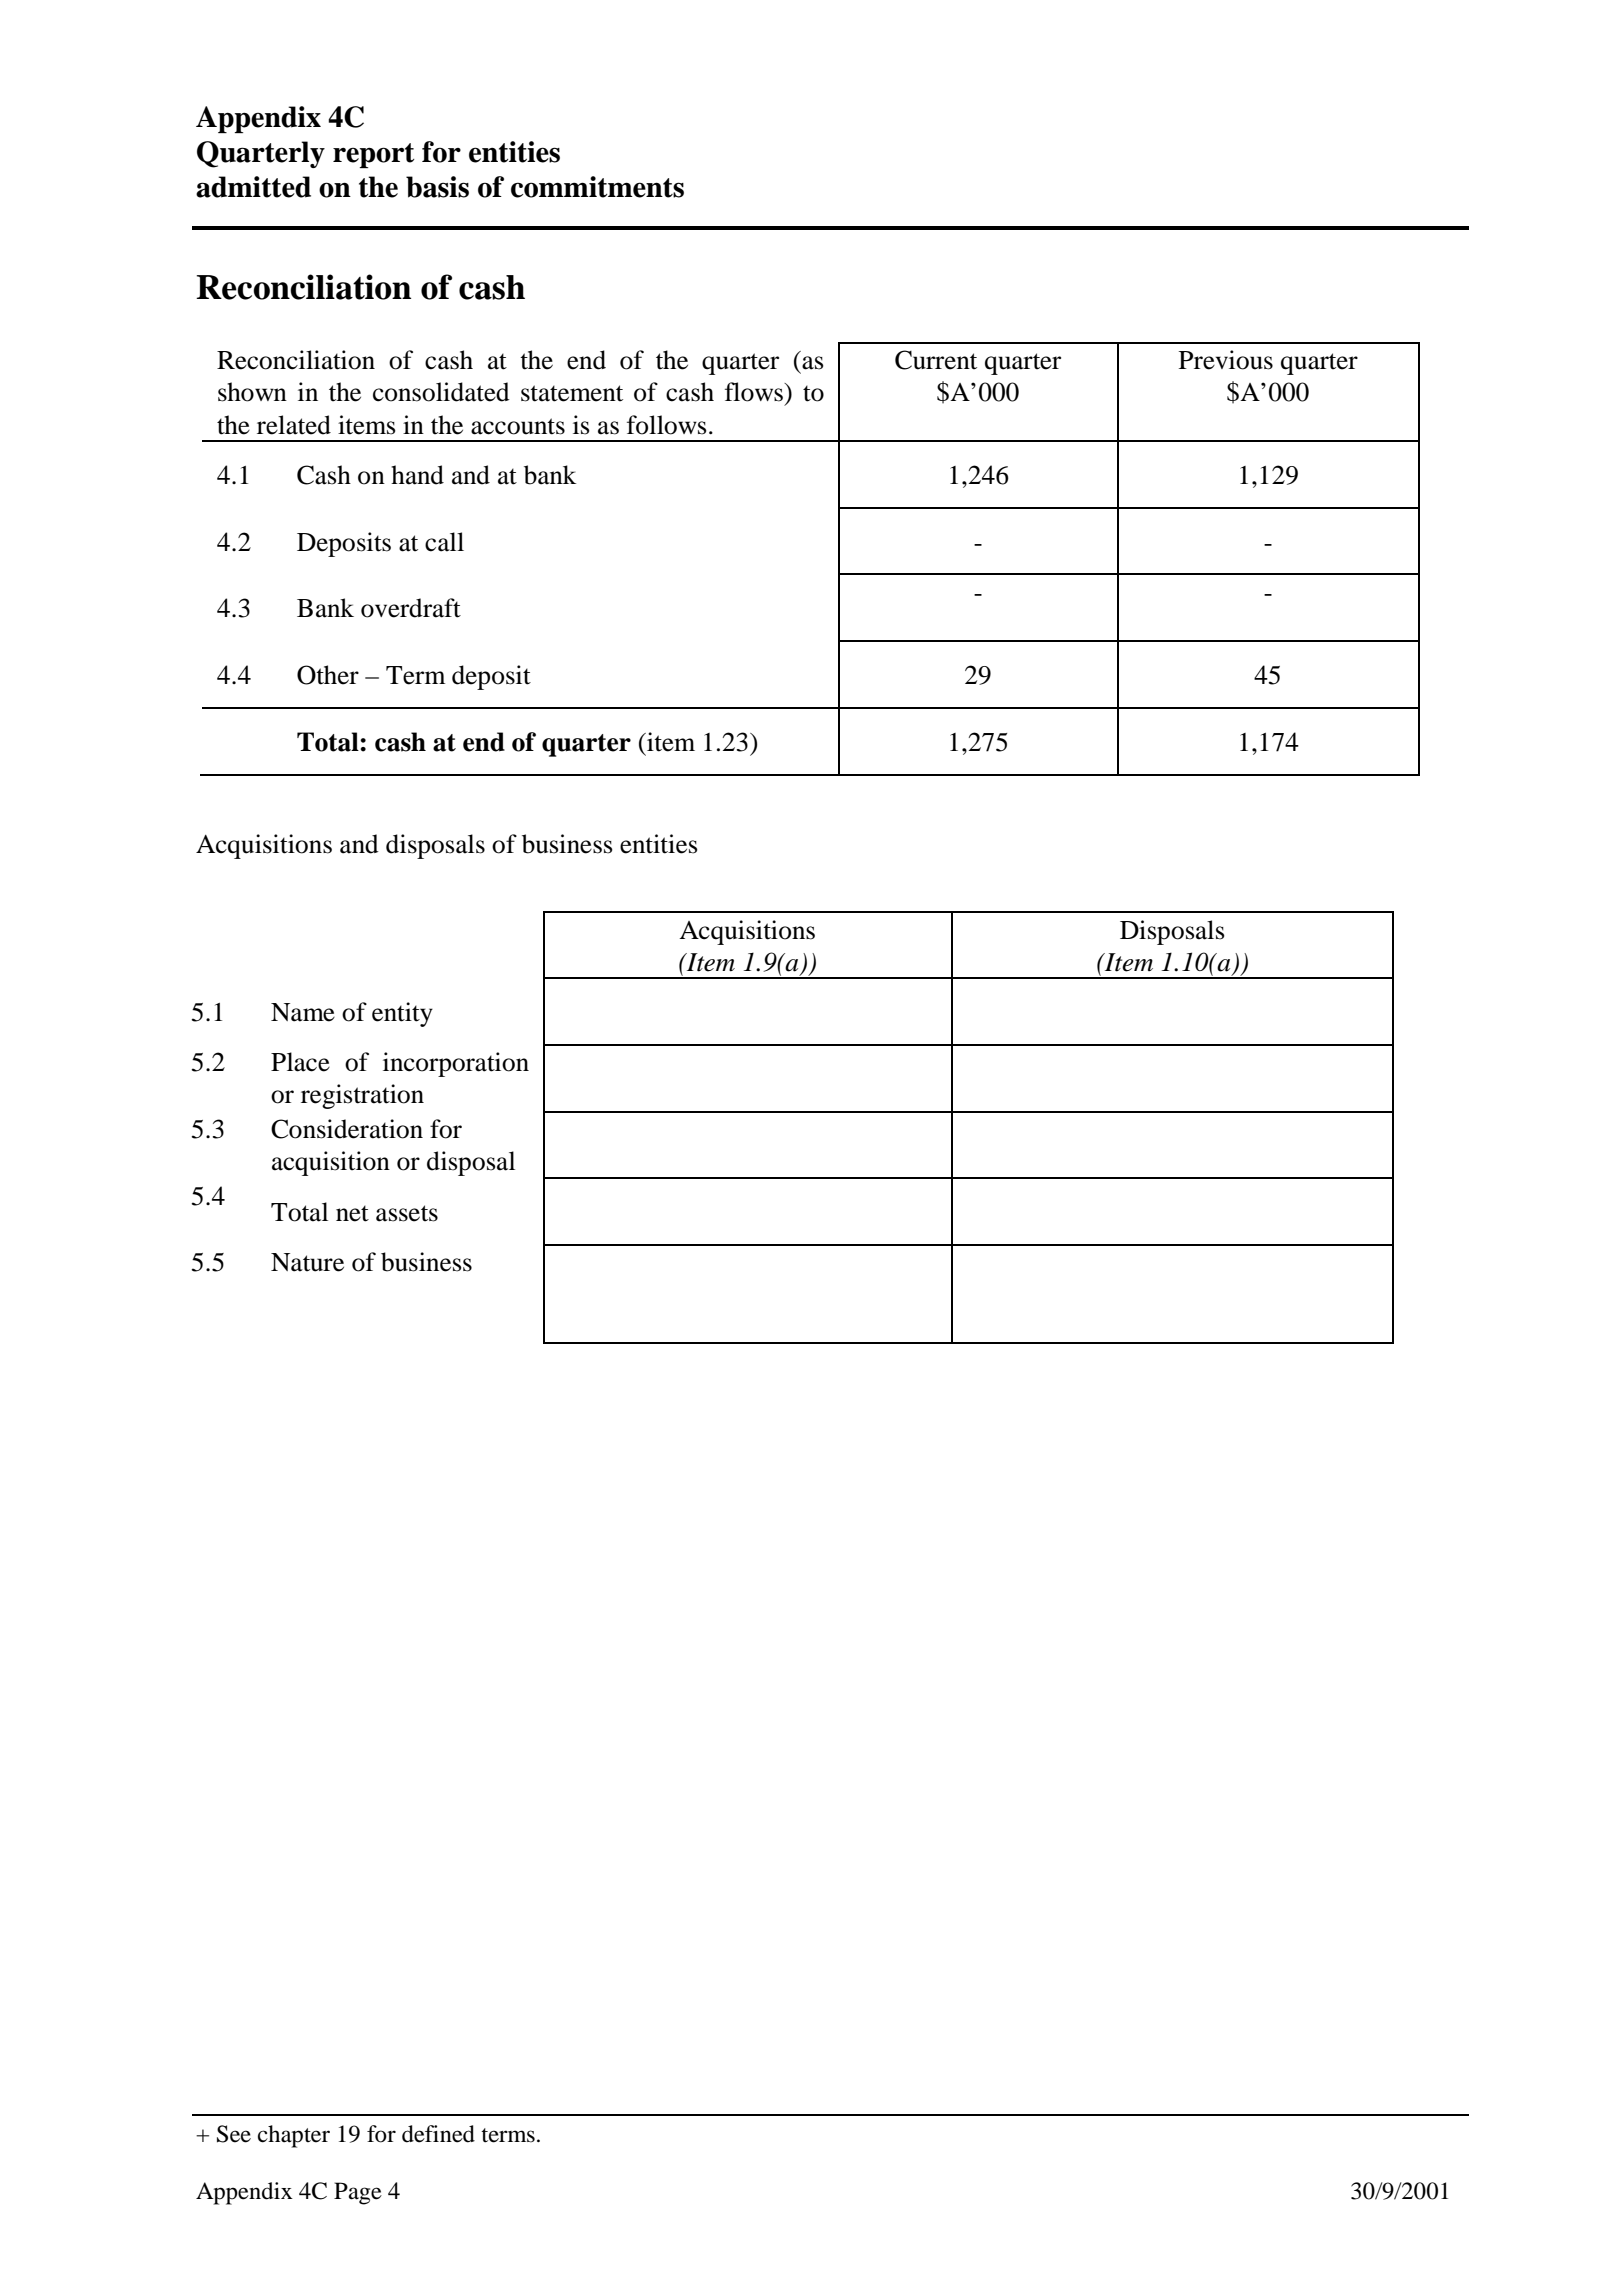 The height and width of the document is (2294, 1621). Describe the element at coordinates (328, 675) in the document. I see `Other` at that location.
